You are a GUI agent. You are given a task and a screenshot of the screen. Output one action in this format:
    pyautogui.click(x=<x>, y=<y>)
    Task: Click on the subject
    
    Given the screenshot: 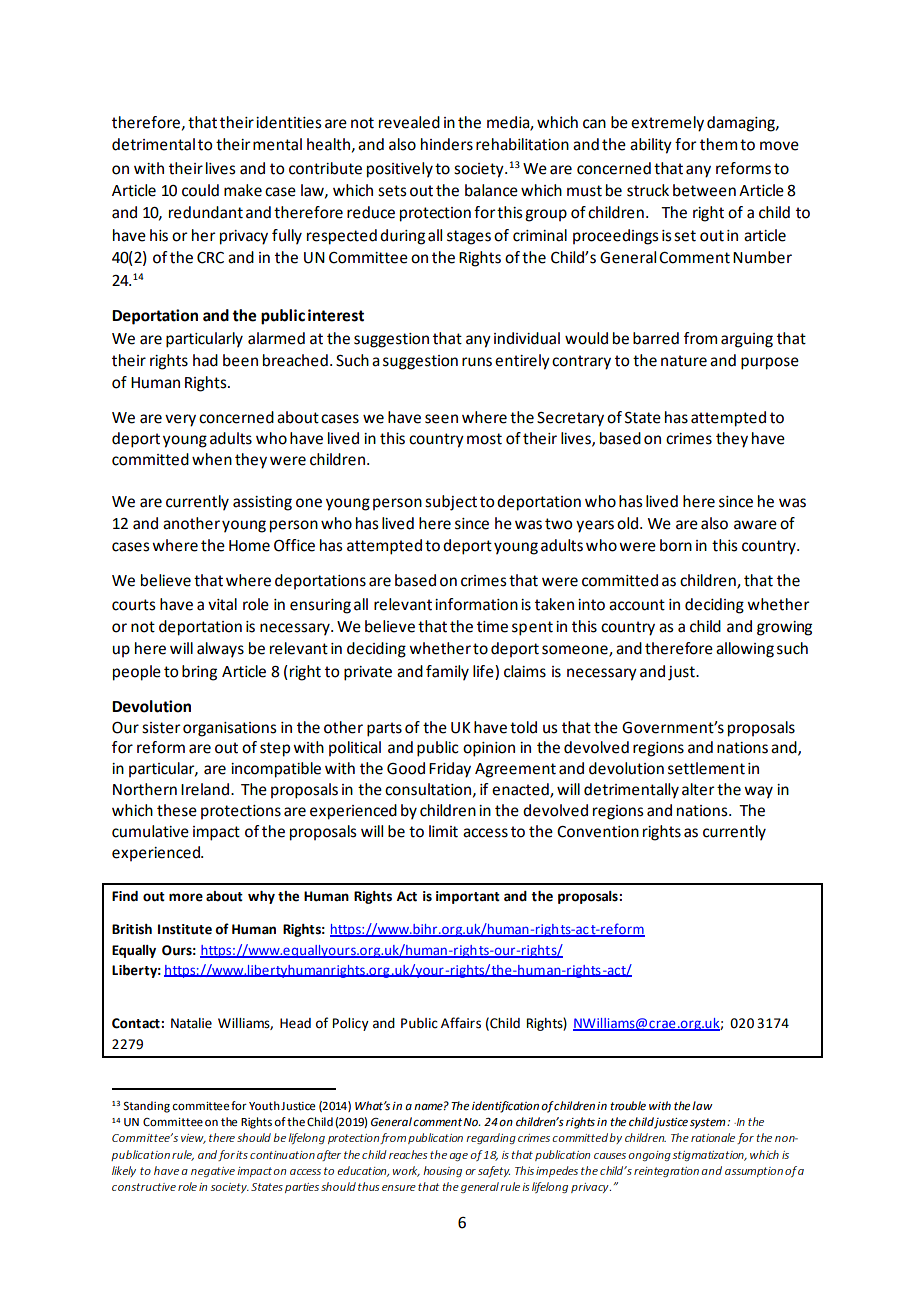 What is the action you would take?
    pyautogui.click(x=451, y=503)
